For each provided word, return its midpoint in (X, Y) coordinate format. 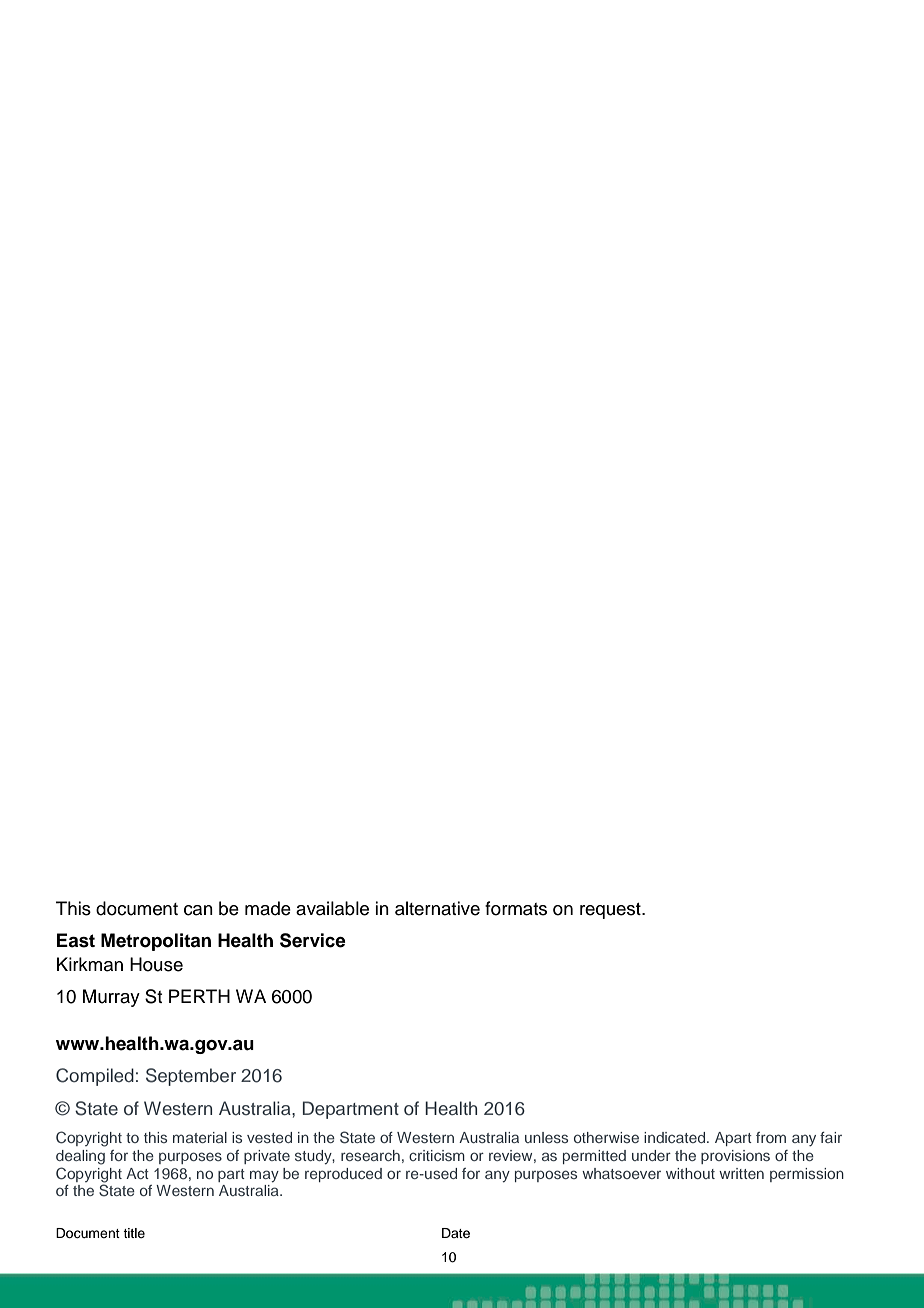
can (198, 910)
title (134, 1233)
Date (456, 1233)
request (611, 911)
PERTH (199, 996)
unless (546, 1137)
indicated (676, 1137)
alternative (437, 908)
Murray (111, 998)
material (200, 1137)
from (771, 1137)
